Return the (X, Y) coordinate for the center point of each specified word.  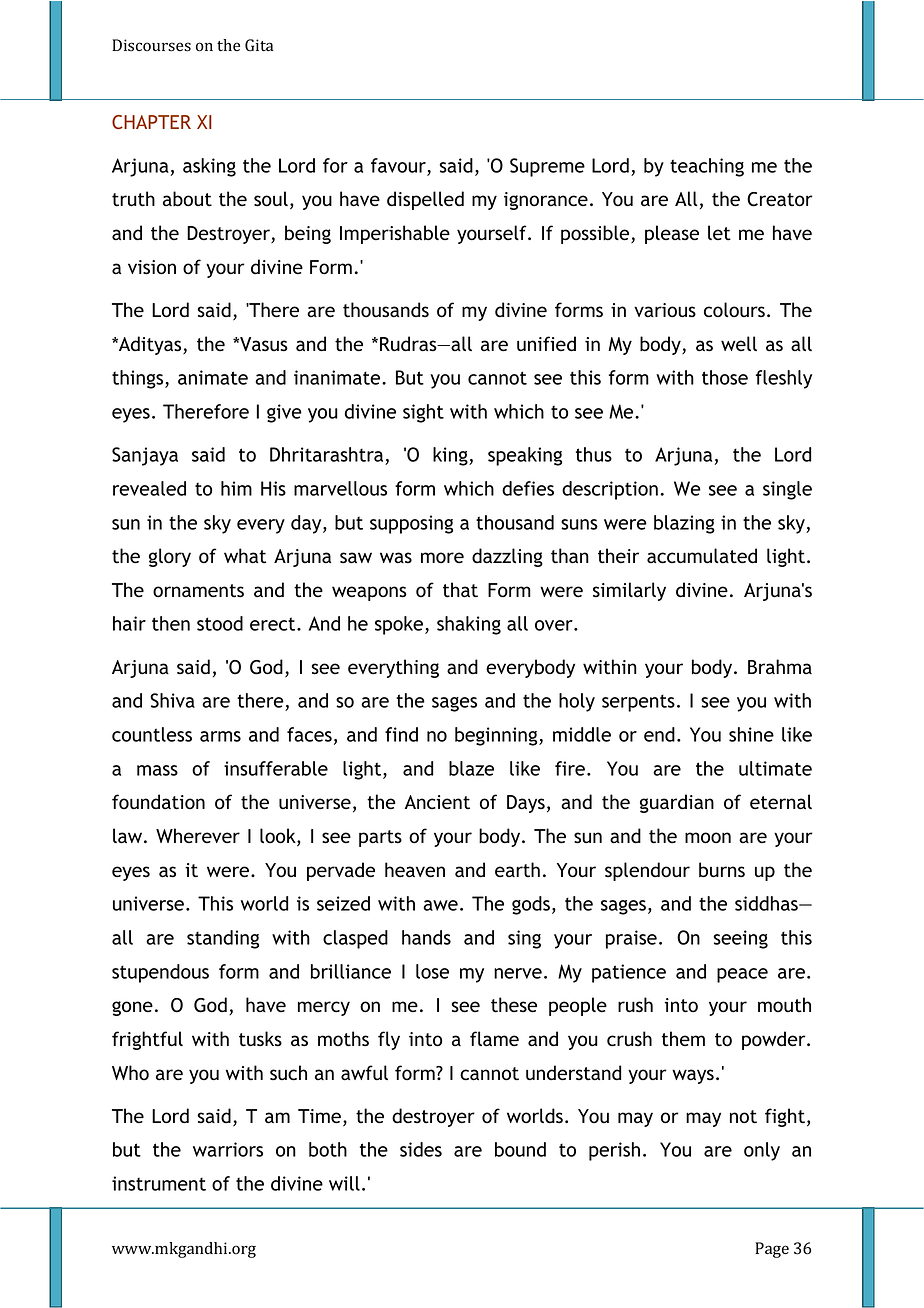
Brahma (780, 666)
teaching (707, 167)
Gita (259, 45)
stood (220, 623)
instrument (159, 1183)
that (460, 590)
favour (398, 165)
